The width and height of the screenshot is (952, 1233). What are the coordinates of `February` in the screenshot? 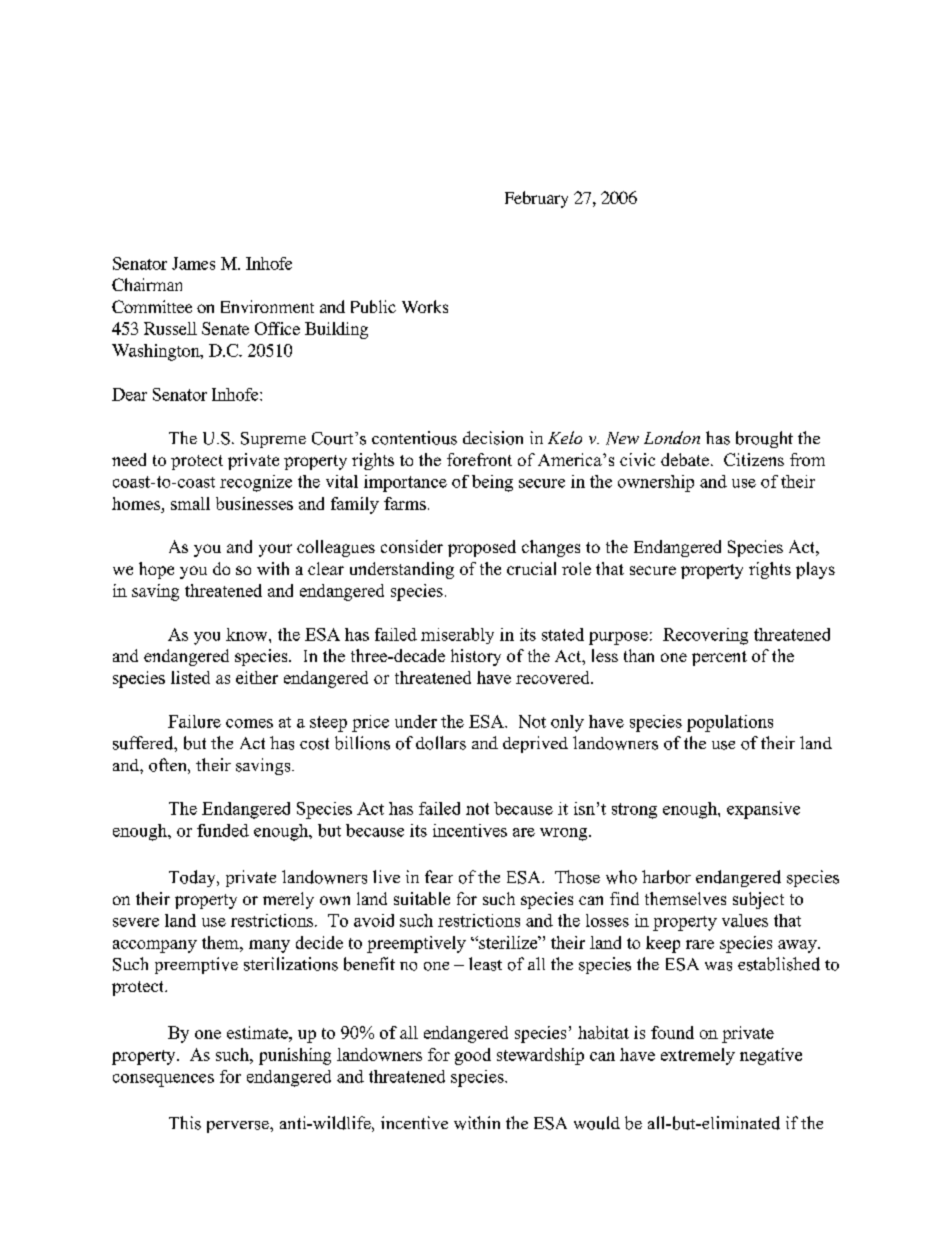 It's located at (536, 199).
